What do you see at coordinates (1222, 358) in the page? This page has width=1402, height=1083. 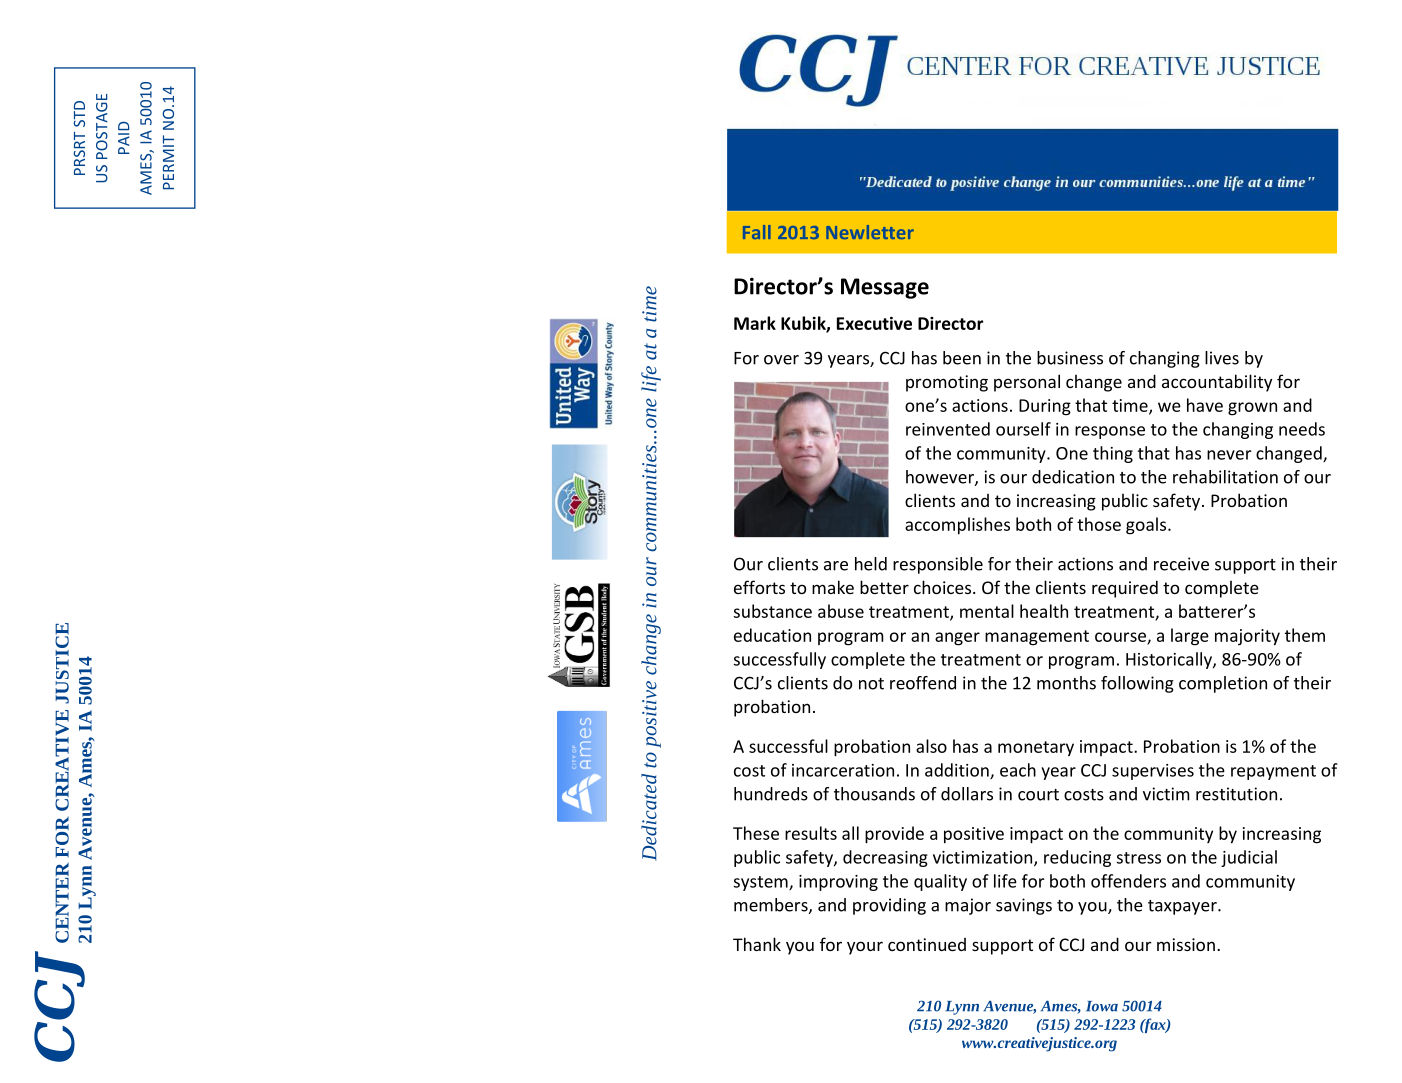 I see `lives` at bounding box center [1222, 358].
